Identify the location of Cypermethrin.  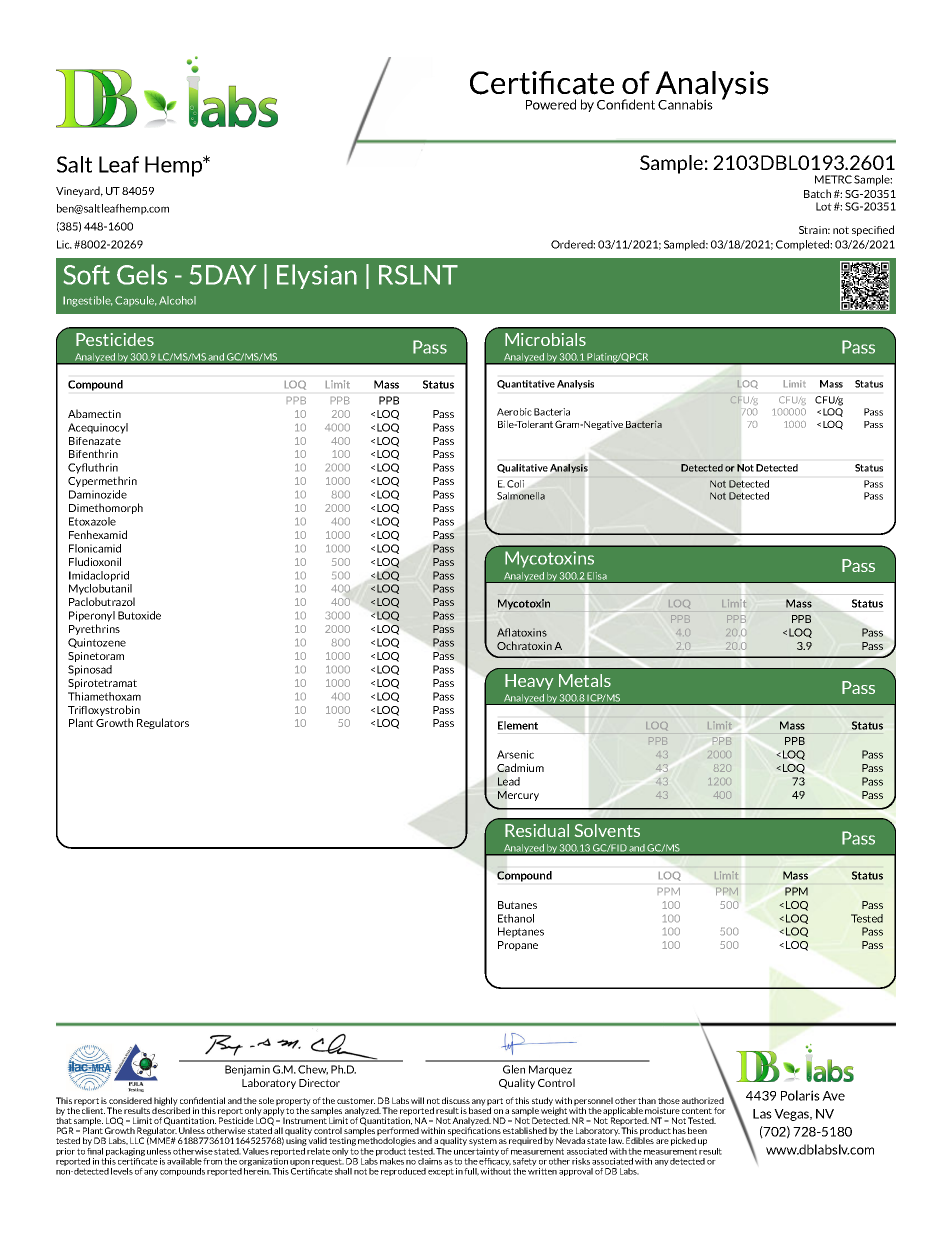
(102, 481).
